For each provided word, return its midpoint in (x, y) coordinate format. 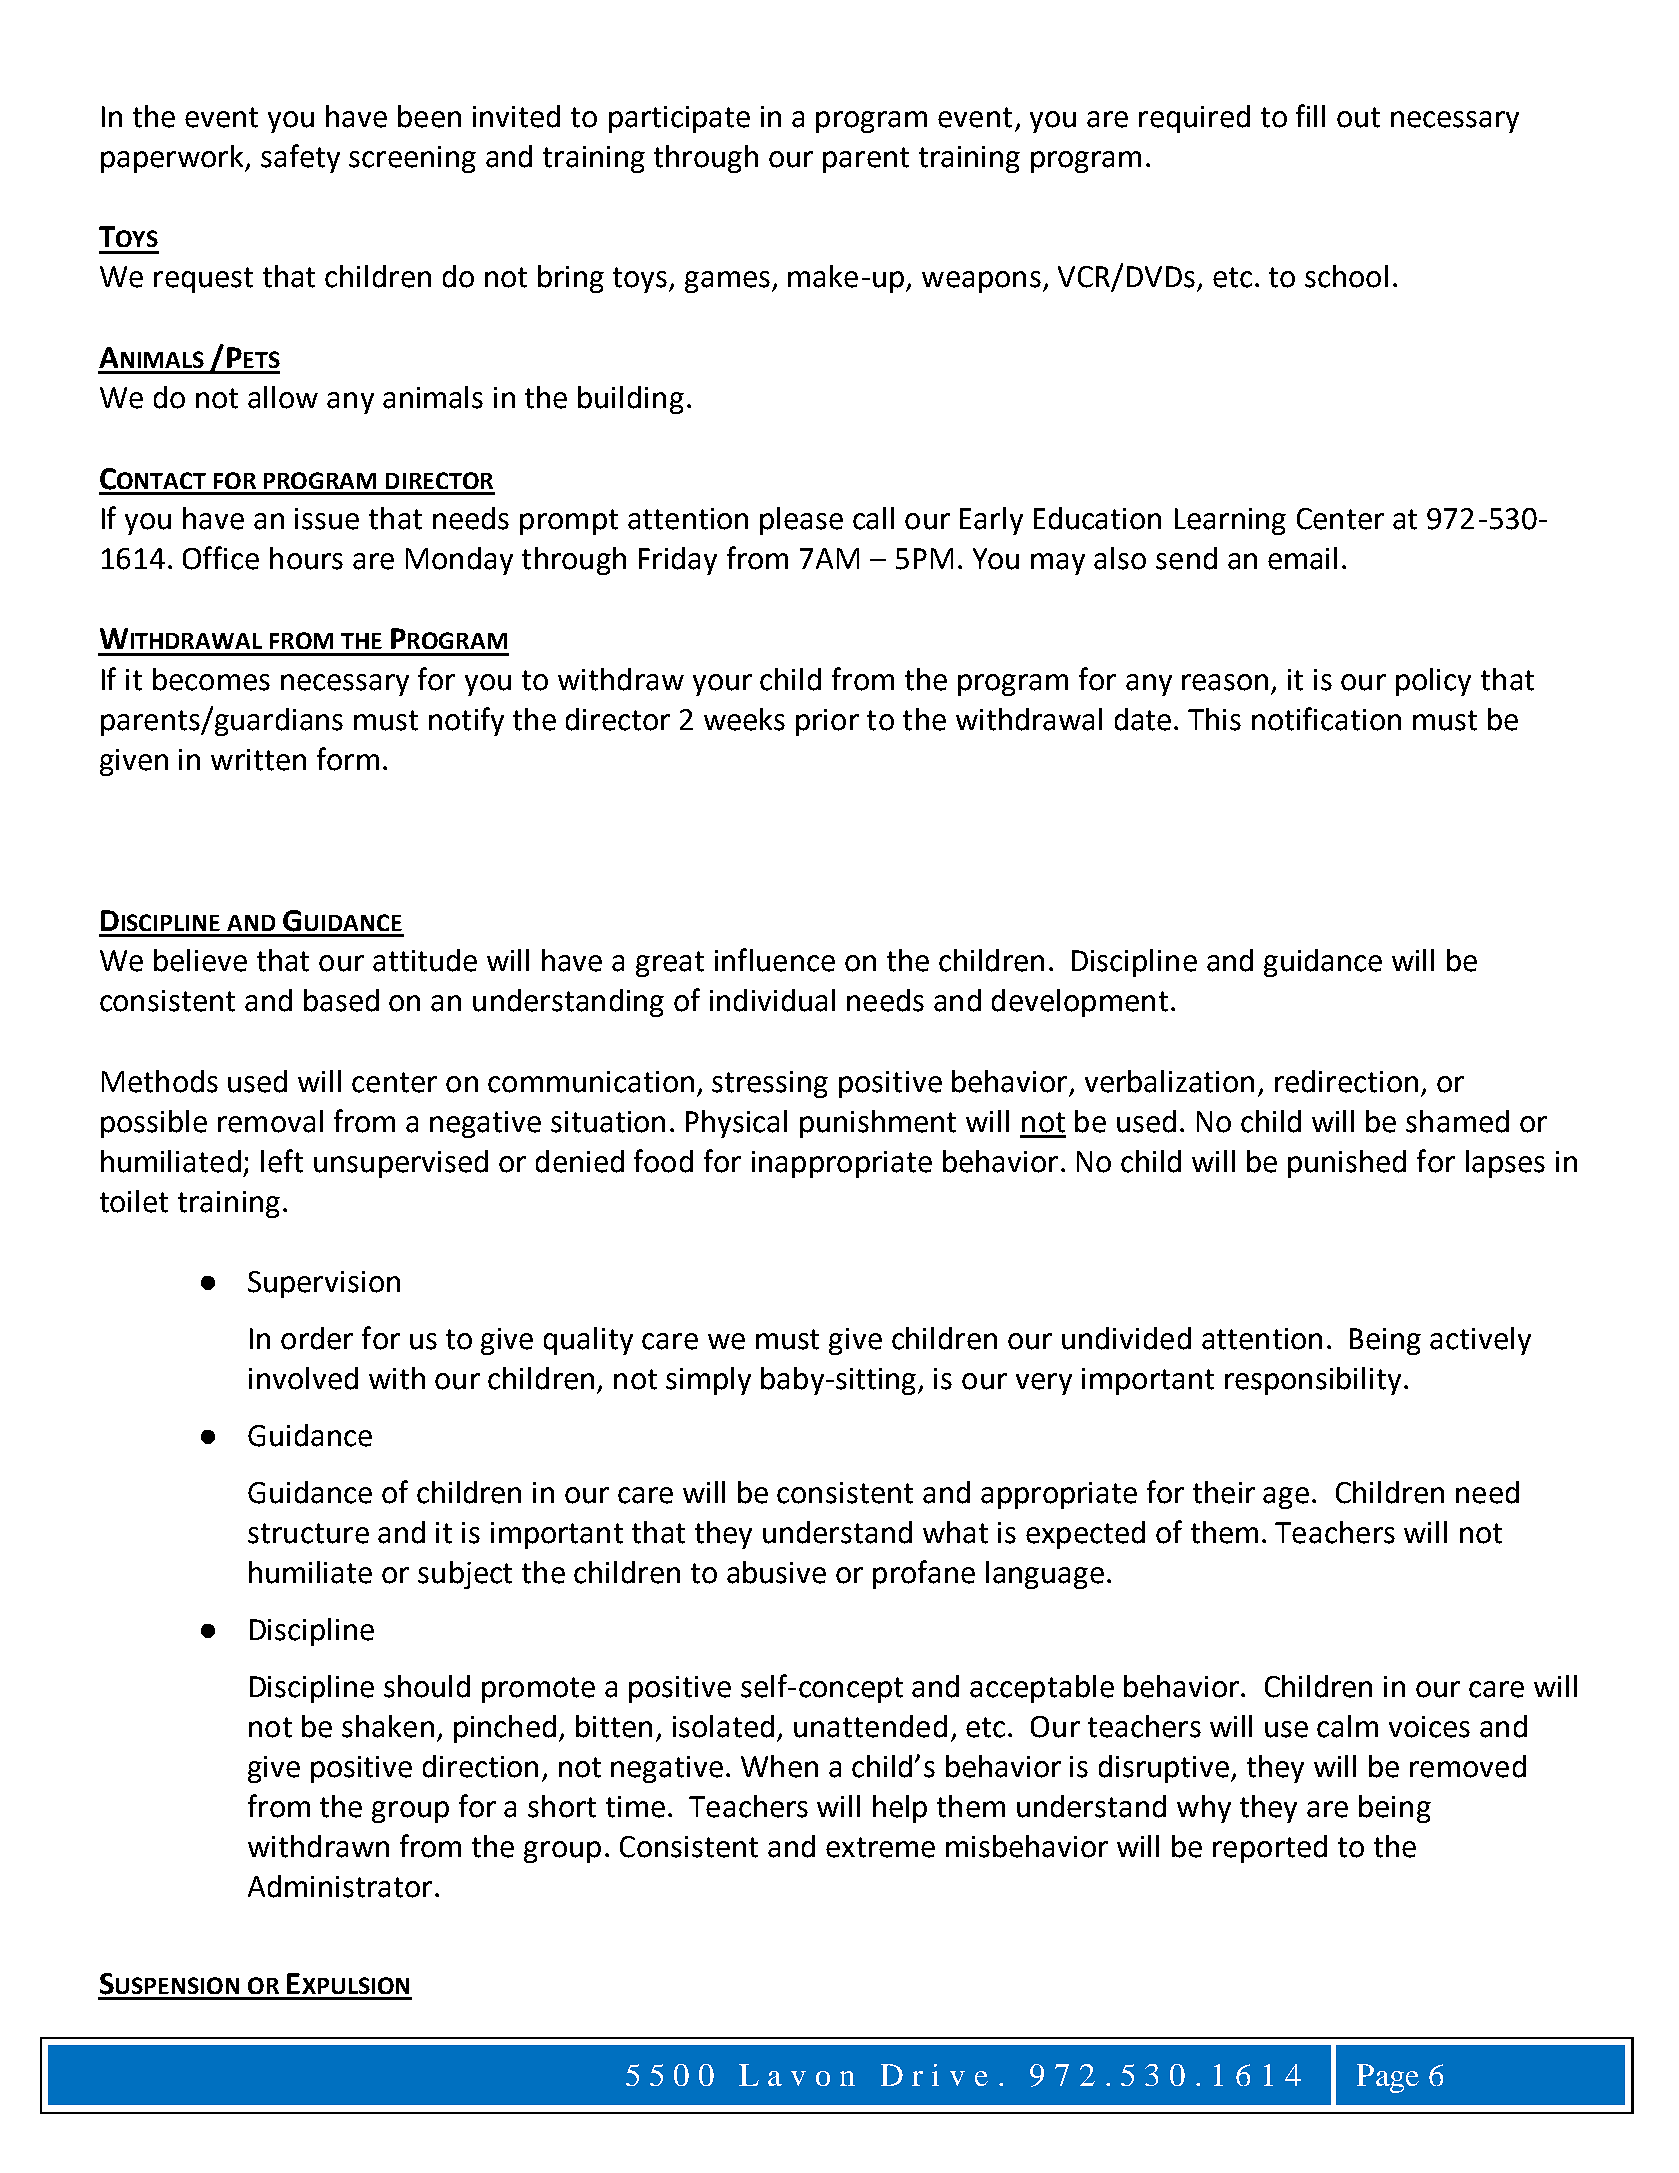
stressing (770, 1084)
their (1224, 1492)
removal (270, 1121)
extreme (880, 1847)
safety (300, 158)
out (1358, 117)
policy (1433, 682)
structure (308, 1533)
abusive (776, 1572)
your (722, 685)
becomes (211, 679)
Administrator (340, 1886)
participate (679, 119)
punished (1347, 1164)
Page (1388, 2078)
